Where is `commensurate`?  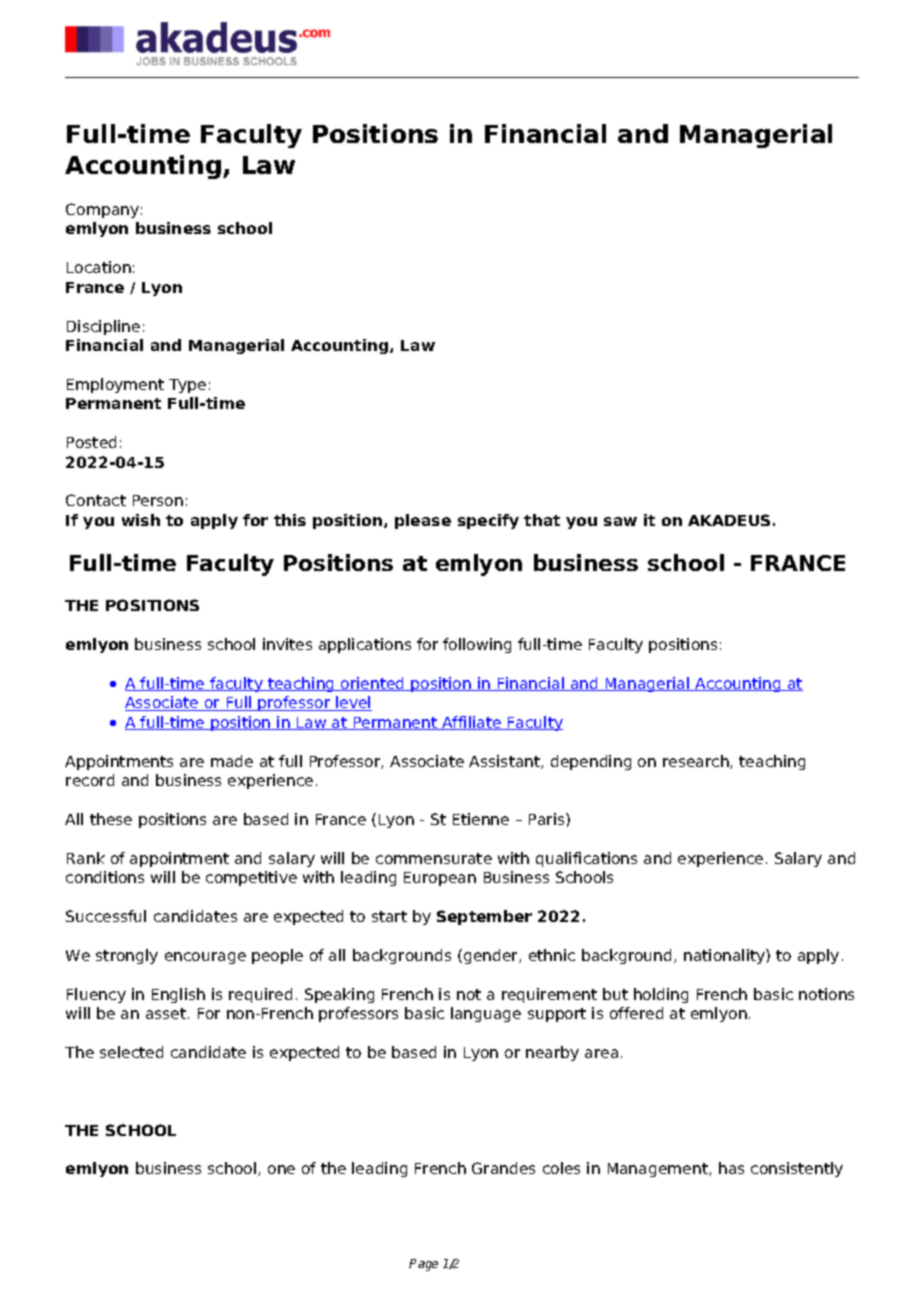 commensurate is located at coordinates (434, 858).
